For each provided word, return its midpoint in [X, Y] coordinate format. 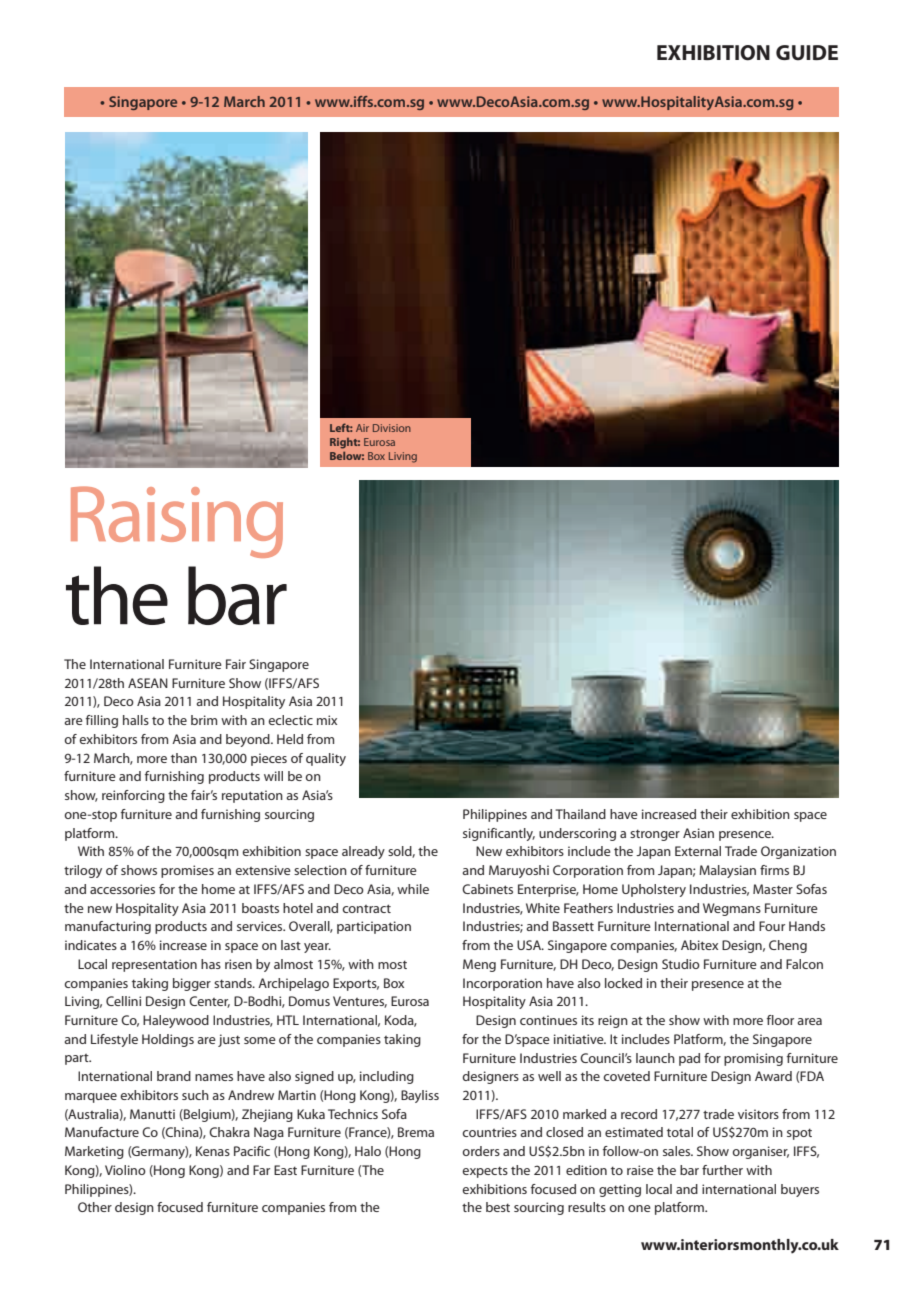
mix [327, 720]
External [698, 851]
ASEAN [148, 683]
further [722, 1170]
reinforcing [133, 796]
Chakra [229, 1132]
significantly [499, 834]
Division [392, 428]
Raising [177, 522]
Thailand [580, 814]
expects [485, 1172]
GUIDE [807, 53]
